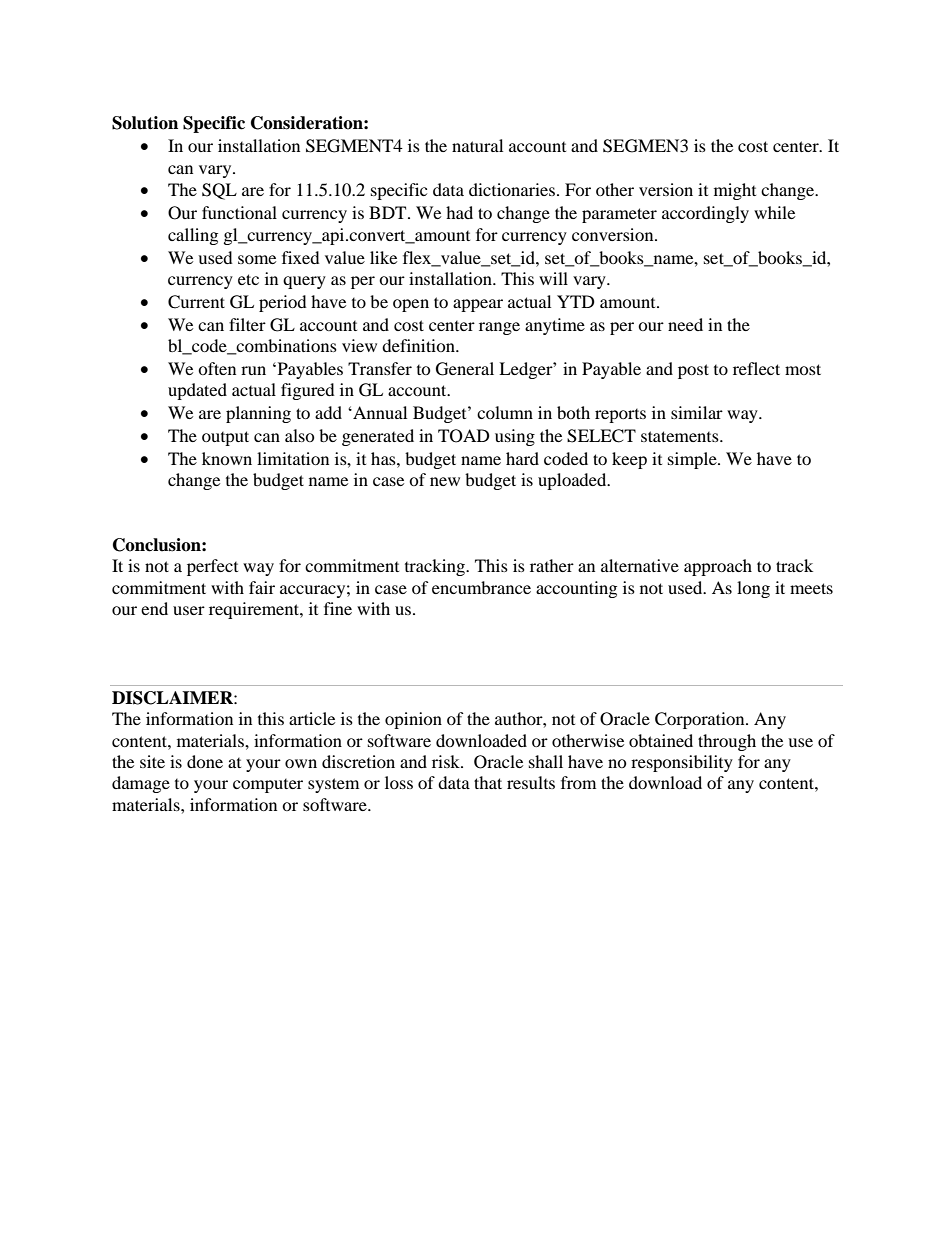 Image resolution: width=952 pixels, height=1233 pixels. What do you see at coordinates (205, 761) in the screenshot?
I see `done` at bounding box center [205, 761].
